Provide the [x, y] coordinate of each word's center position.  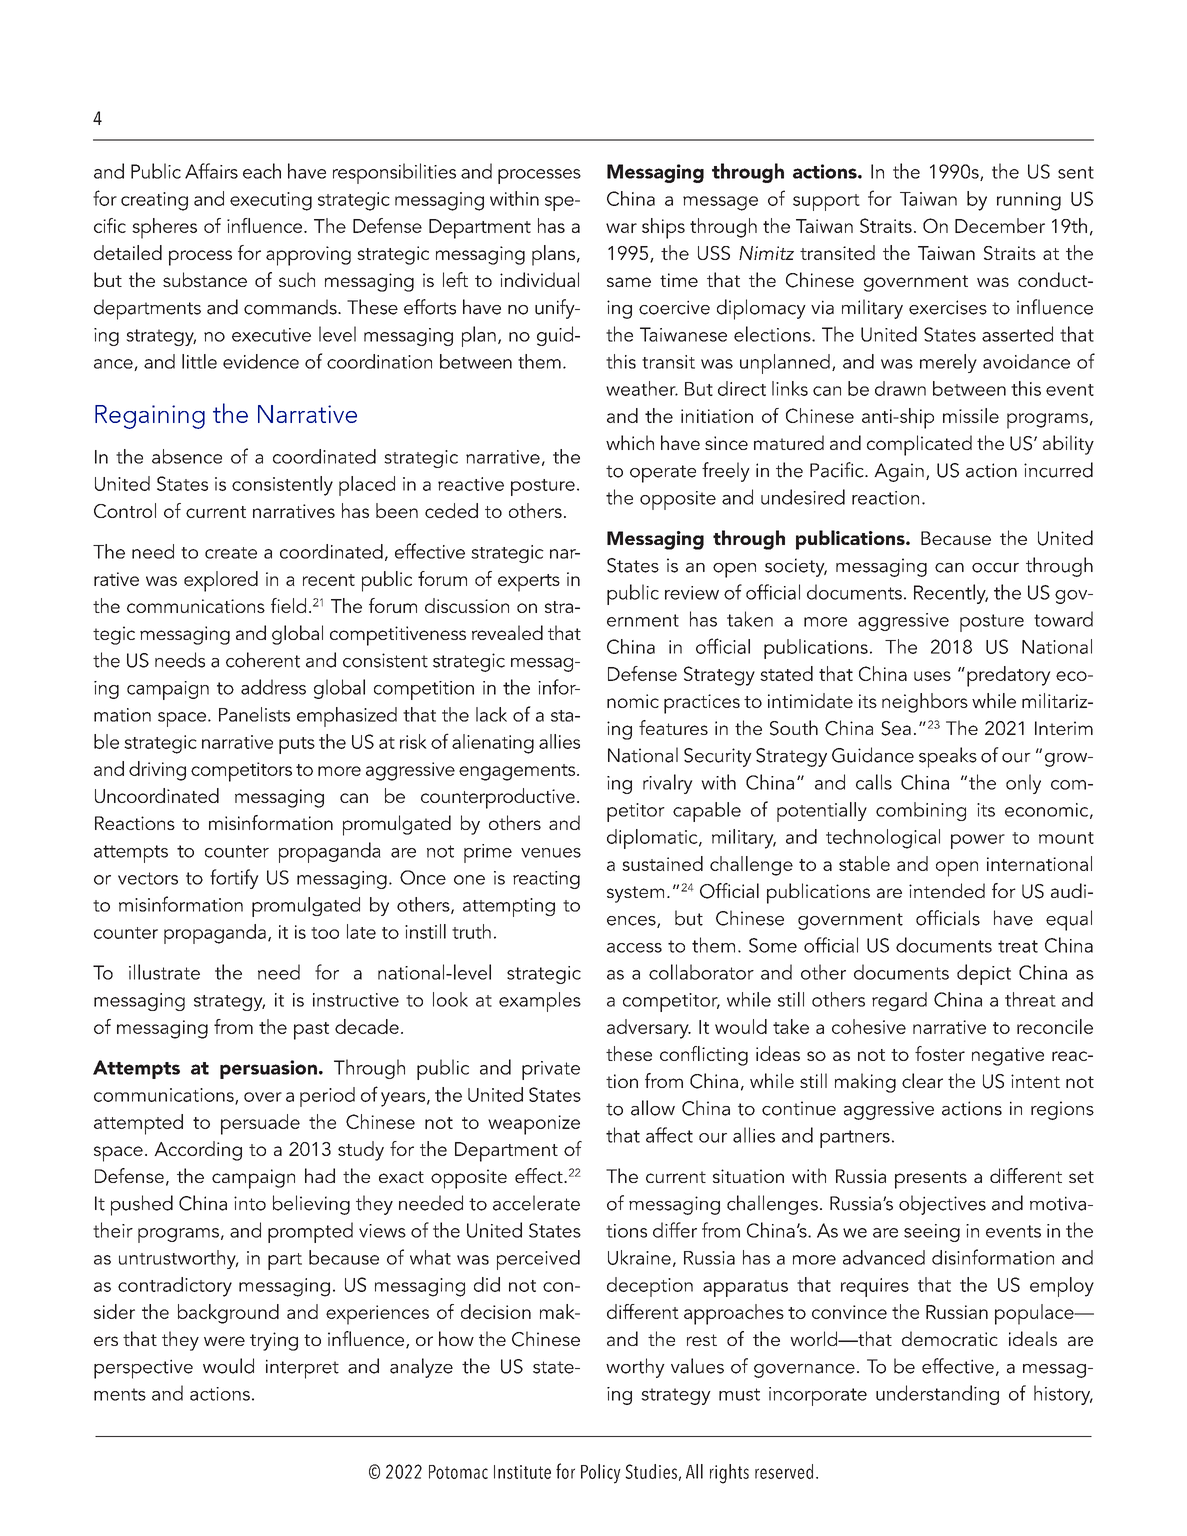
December [1000, 225]
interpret [302, 1369]
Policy [601, 1474]
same [629, 282]
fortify [234, 879]
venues [551, 853]
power [978, 841]
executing [271, 201]
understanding [937, 1395]
